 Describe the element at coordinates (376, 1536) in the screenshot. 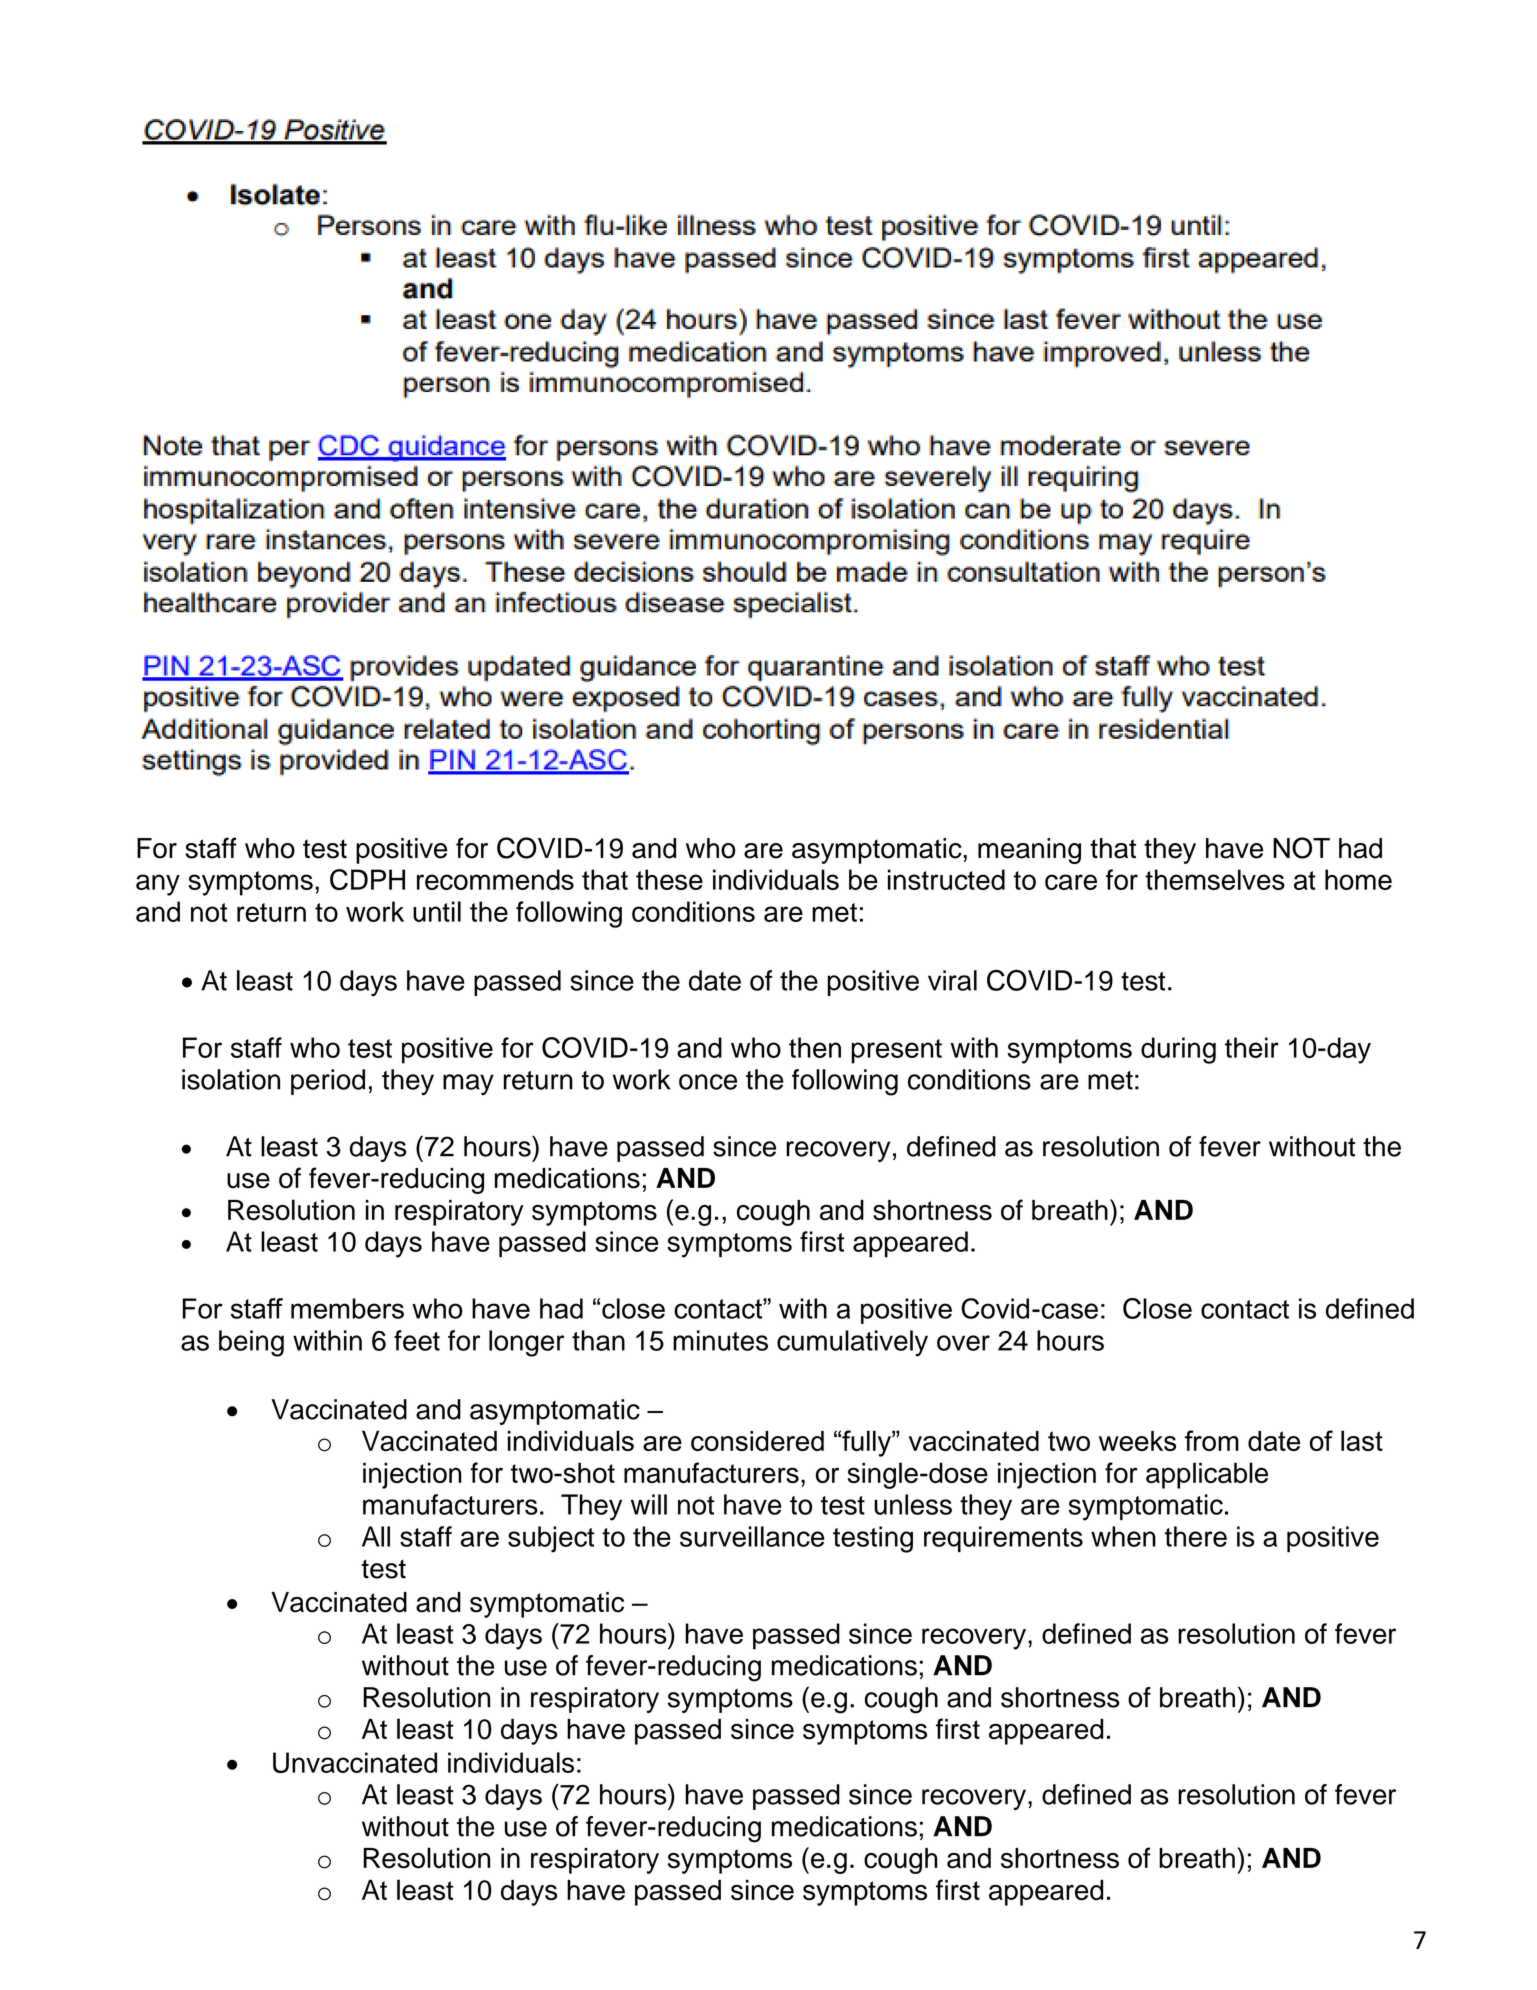

I see `All` at that location.
